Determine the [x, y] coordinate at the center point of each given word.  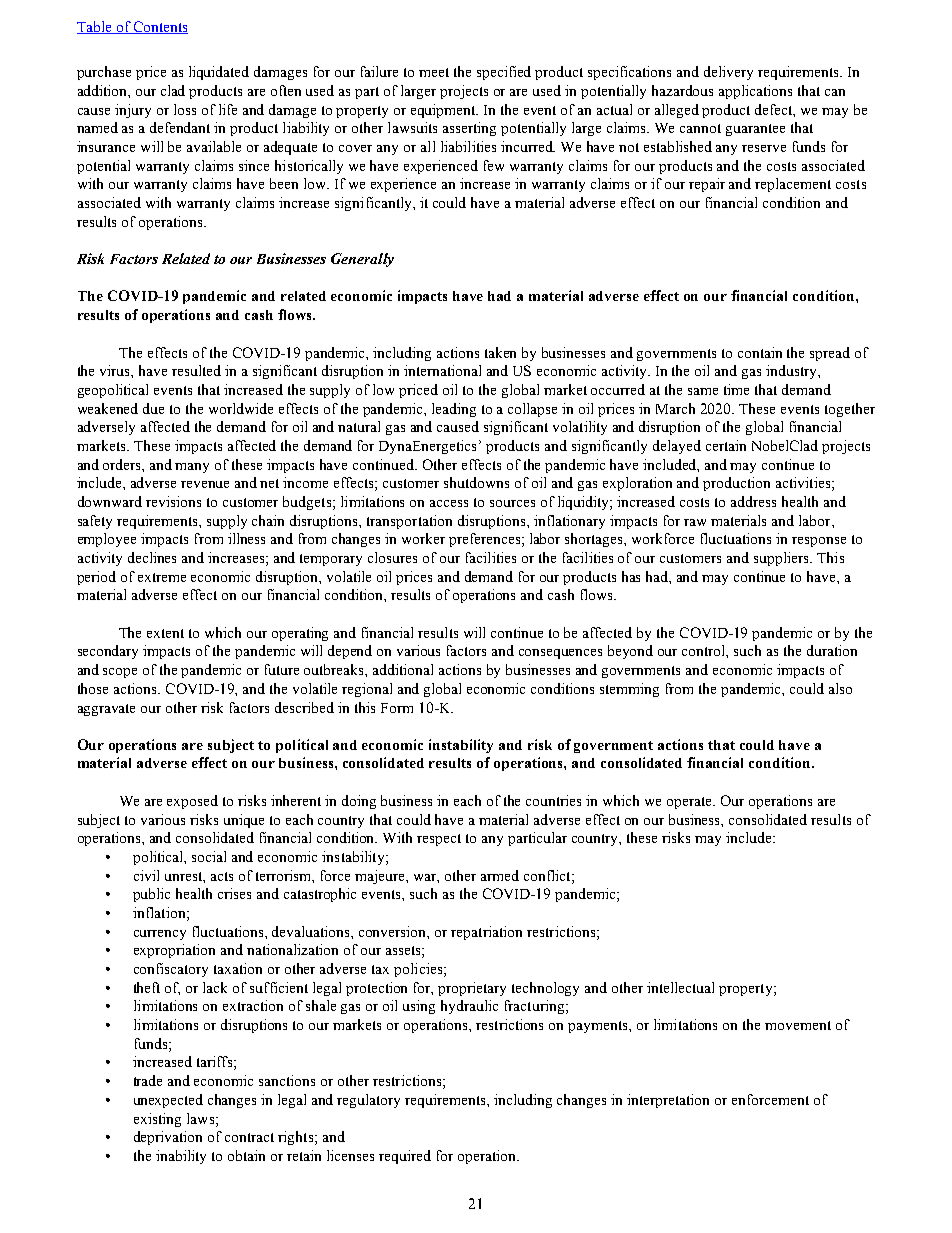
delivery [728, 73]
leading [454, 410]
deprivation [168, 1138]
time [736, 389]
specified [504, 73]
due [153, 408]
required [405, 1157]
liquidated [219, 73]
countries [553, 800]
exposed [192, 802]
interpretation [668, 1101]
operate [691, 803]
